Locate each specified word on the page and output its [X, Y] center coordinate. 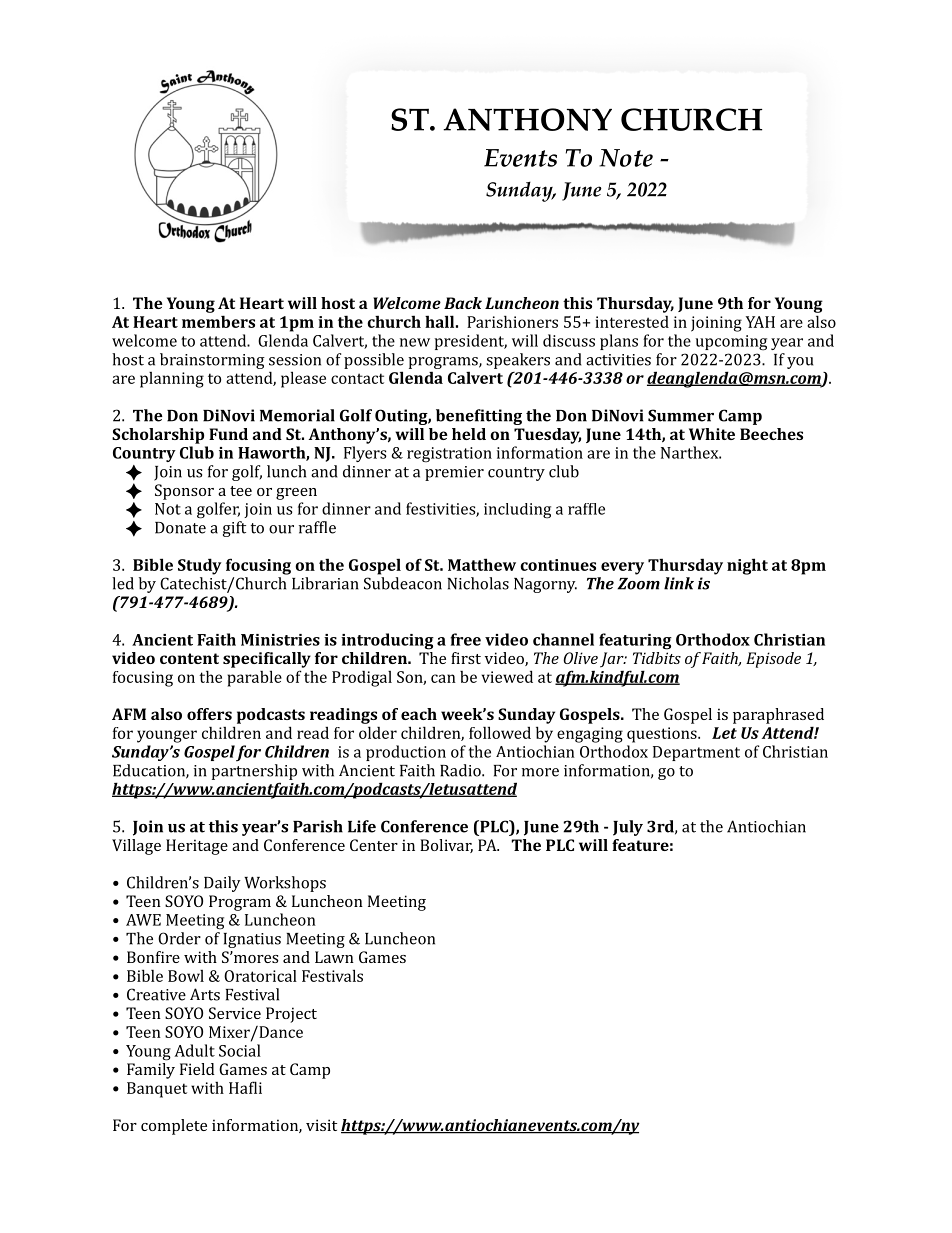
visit [321, 1125]
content [189, 658]
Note [626, 158]
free [466, 639]
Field [197, 1069]
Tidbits [657, 658]
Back [463, 303]
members [218, 321]
